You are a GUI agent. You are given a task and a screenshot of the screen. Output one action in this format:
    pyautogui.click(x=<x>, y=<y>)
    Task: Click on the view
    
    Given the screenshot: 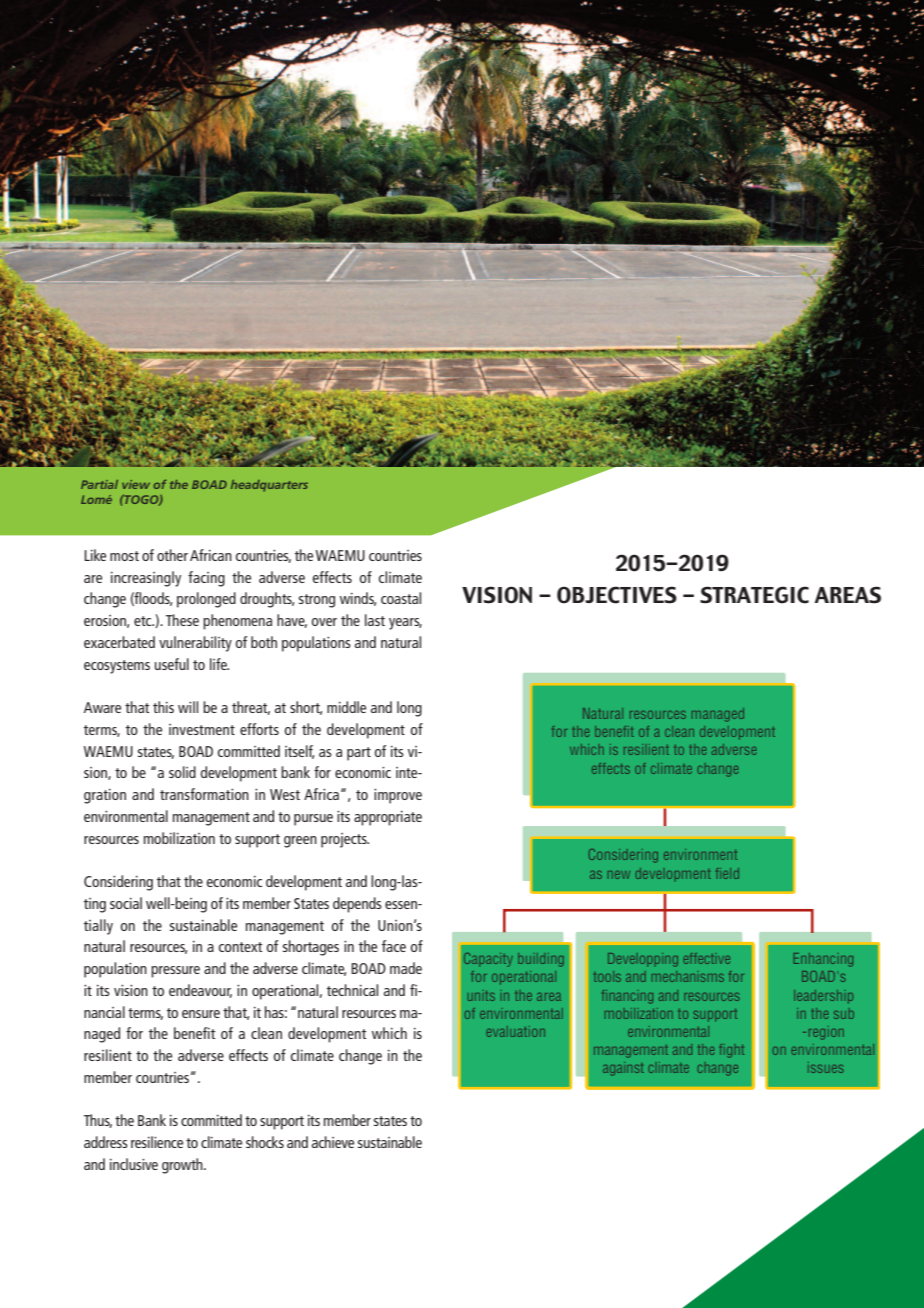 What is the action you would take?
    pyautogui.click(x=136, y=484)
